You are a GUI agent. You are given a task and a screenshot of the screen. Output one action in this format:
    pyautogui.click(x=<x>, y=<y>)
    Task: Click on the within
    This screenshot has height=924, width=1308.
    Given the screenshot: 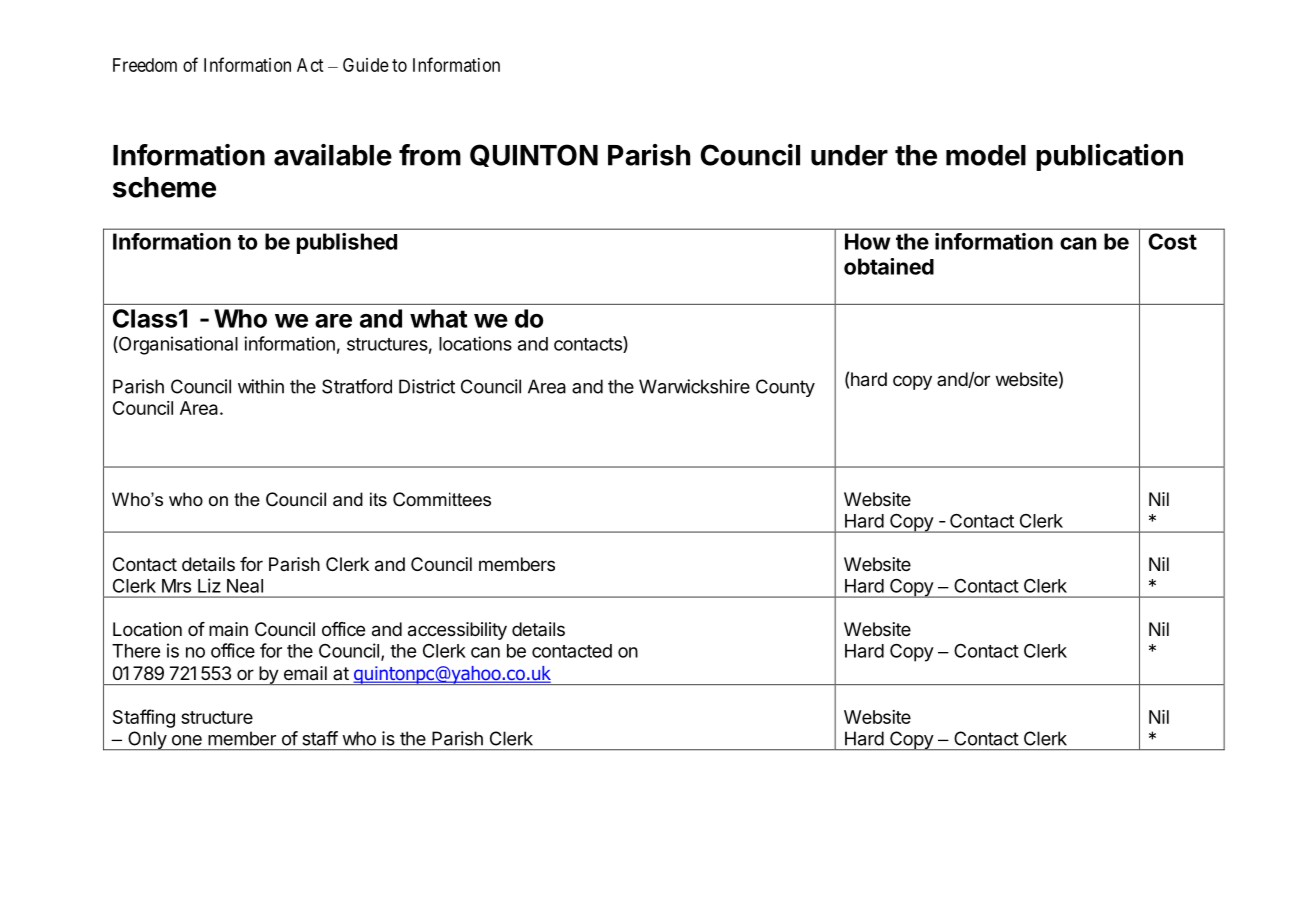 What is the action you would take?
    pyautogui.click(x=261, y=386)
